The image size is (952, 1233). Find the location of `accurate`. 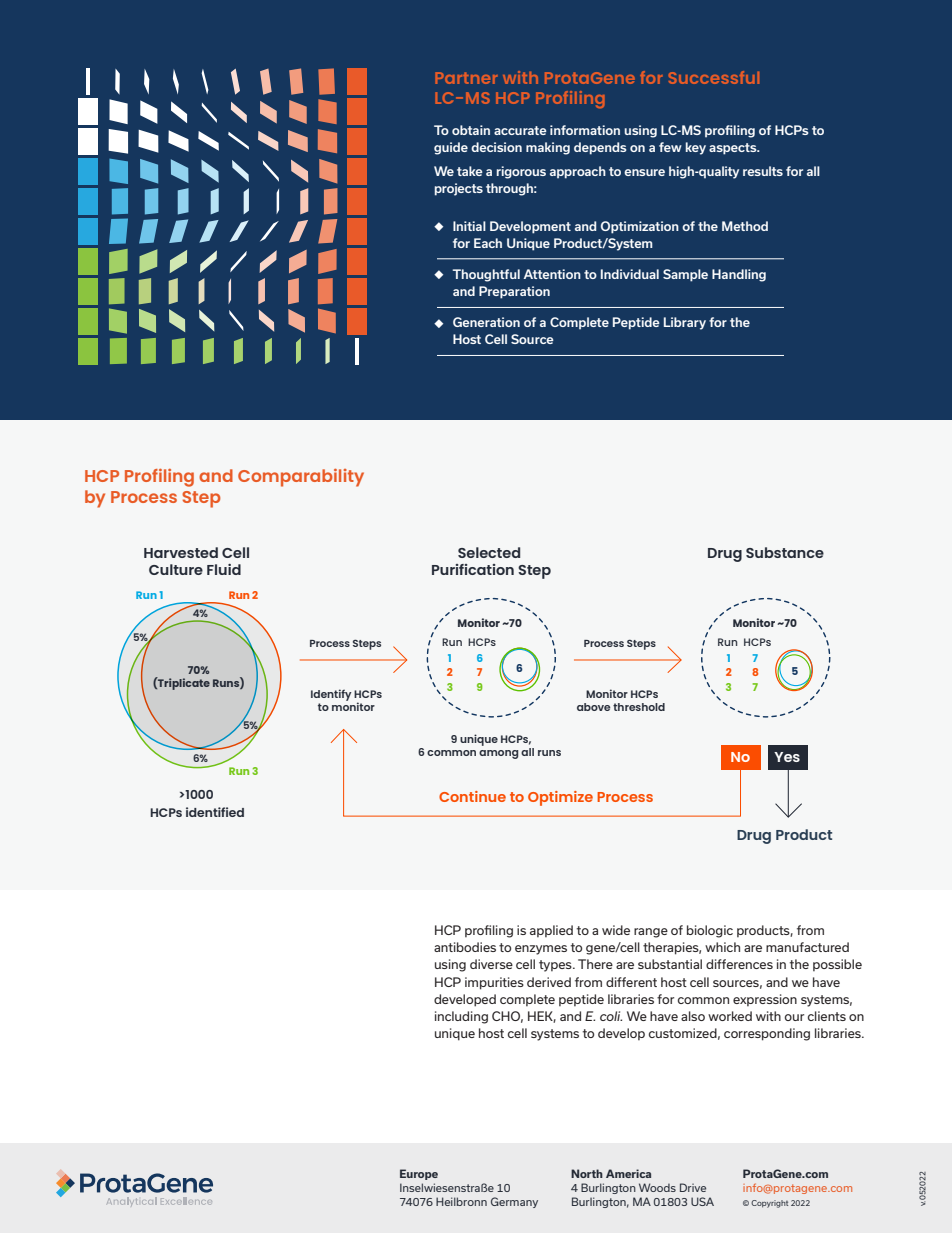

accurate is located at coordinates (520, 130).
